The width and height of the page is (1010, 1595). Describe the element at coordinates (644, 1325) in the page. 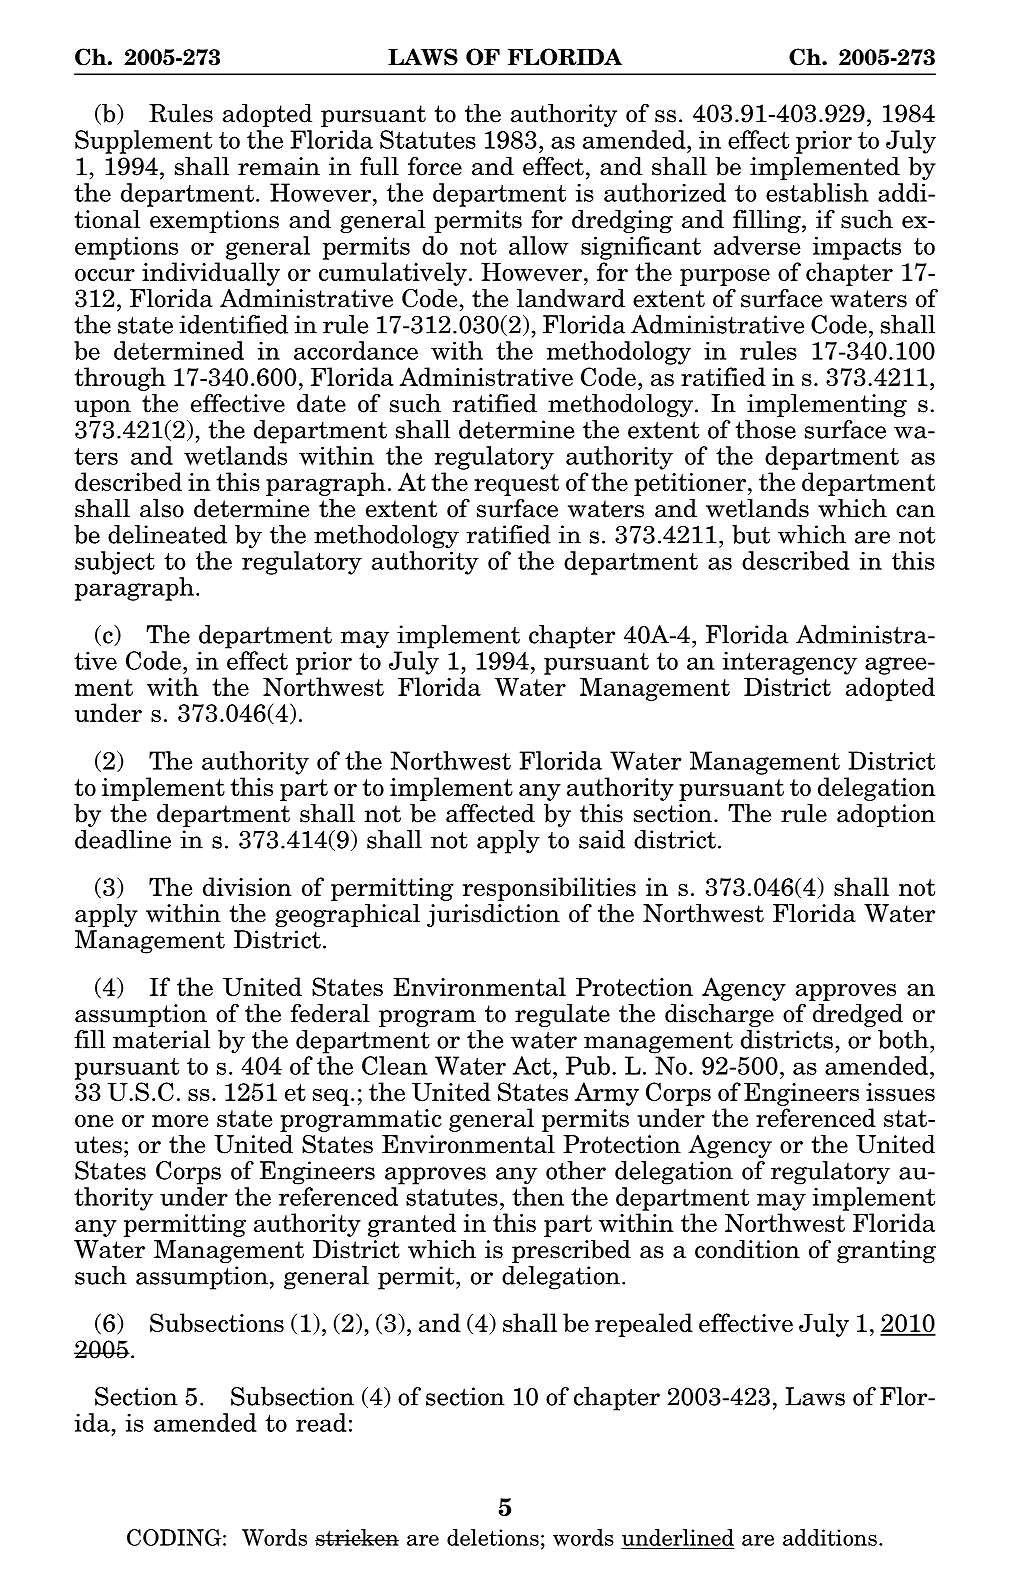

I see `repealed` at that location.
